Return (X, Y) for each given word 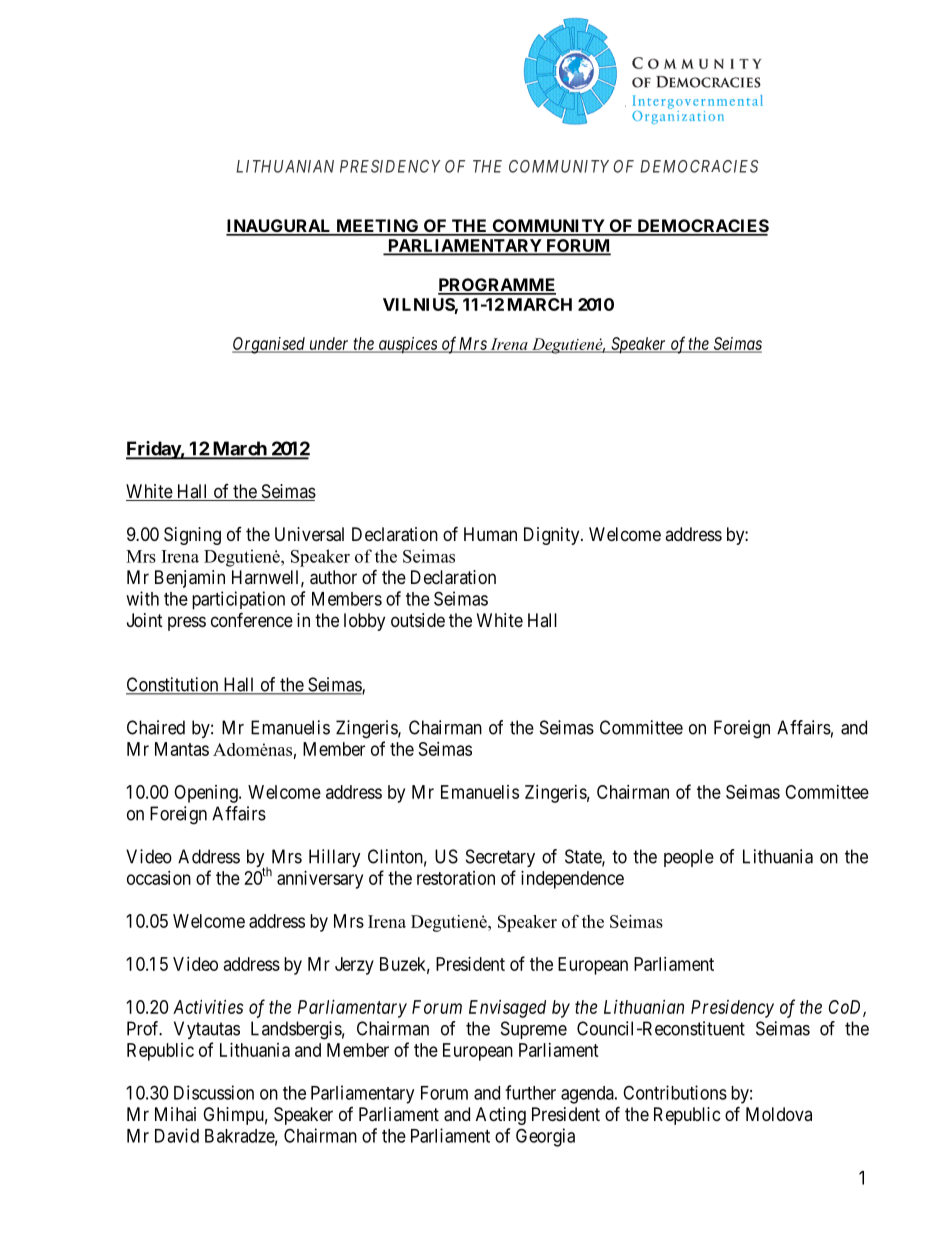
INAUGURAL (280, 227)
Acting (501, 1116)
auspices (407, 345)
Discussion (214, 1092)
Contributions (675, 1092)
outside (418, 620)
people (689, 858)
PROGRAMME (497, 286)
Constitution (173, 685)
